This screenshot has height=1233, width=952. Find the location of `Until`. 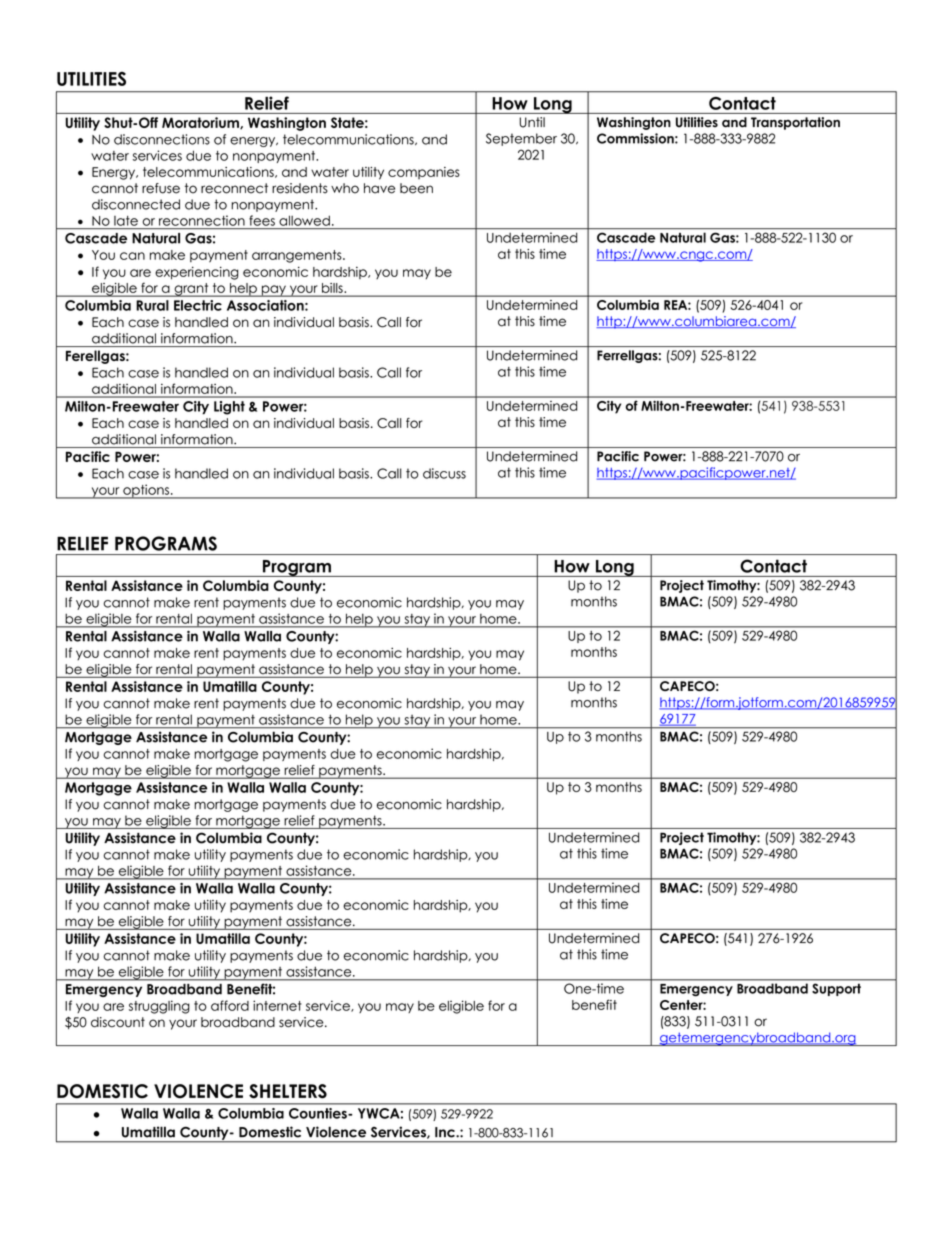

Until is located at coordinates (532, 122).
